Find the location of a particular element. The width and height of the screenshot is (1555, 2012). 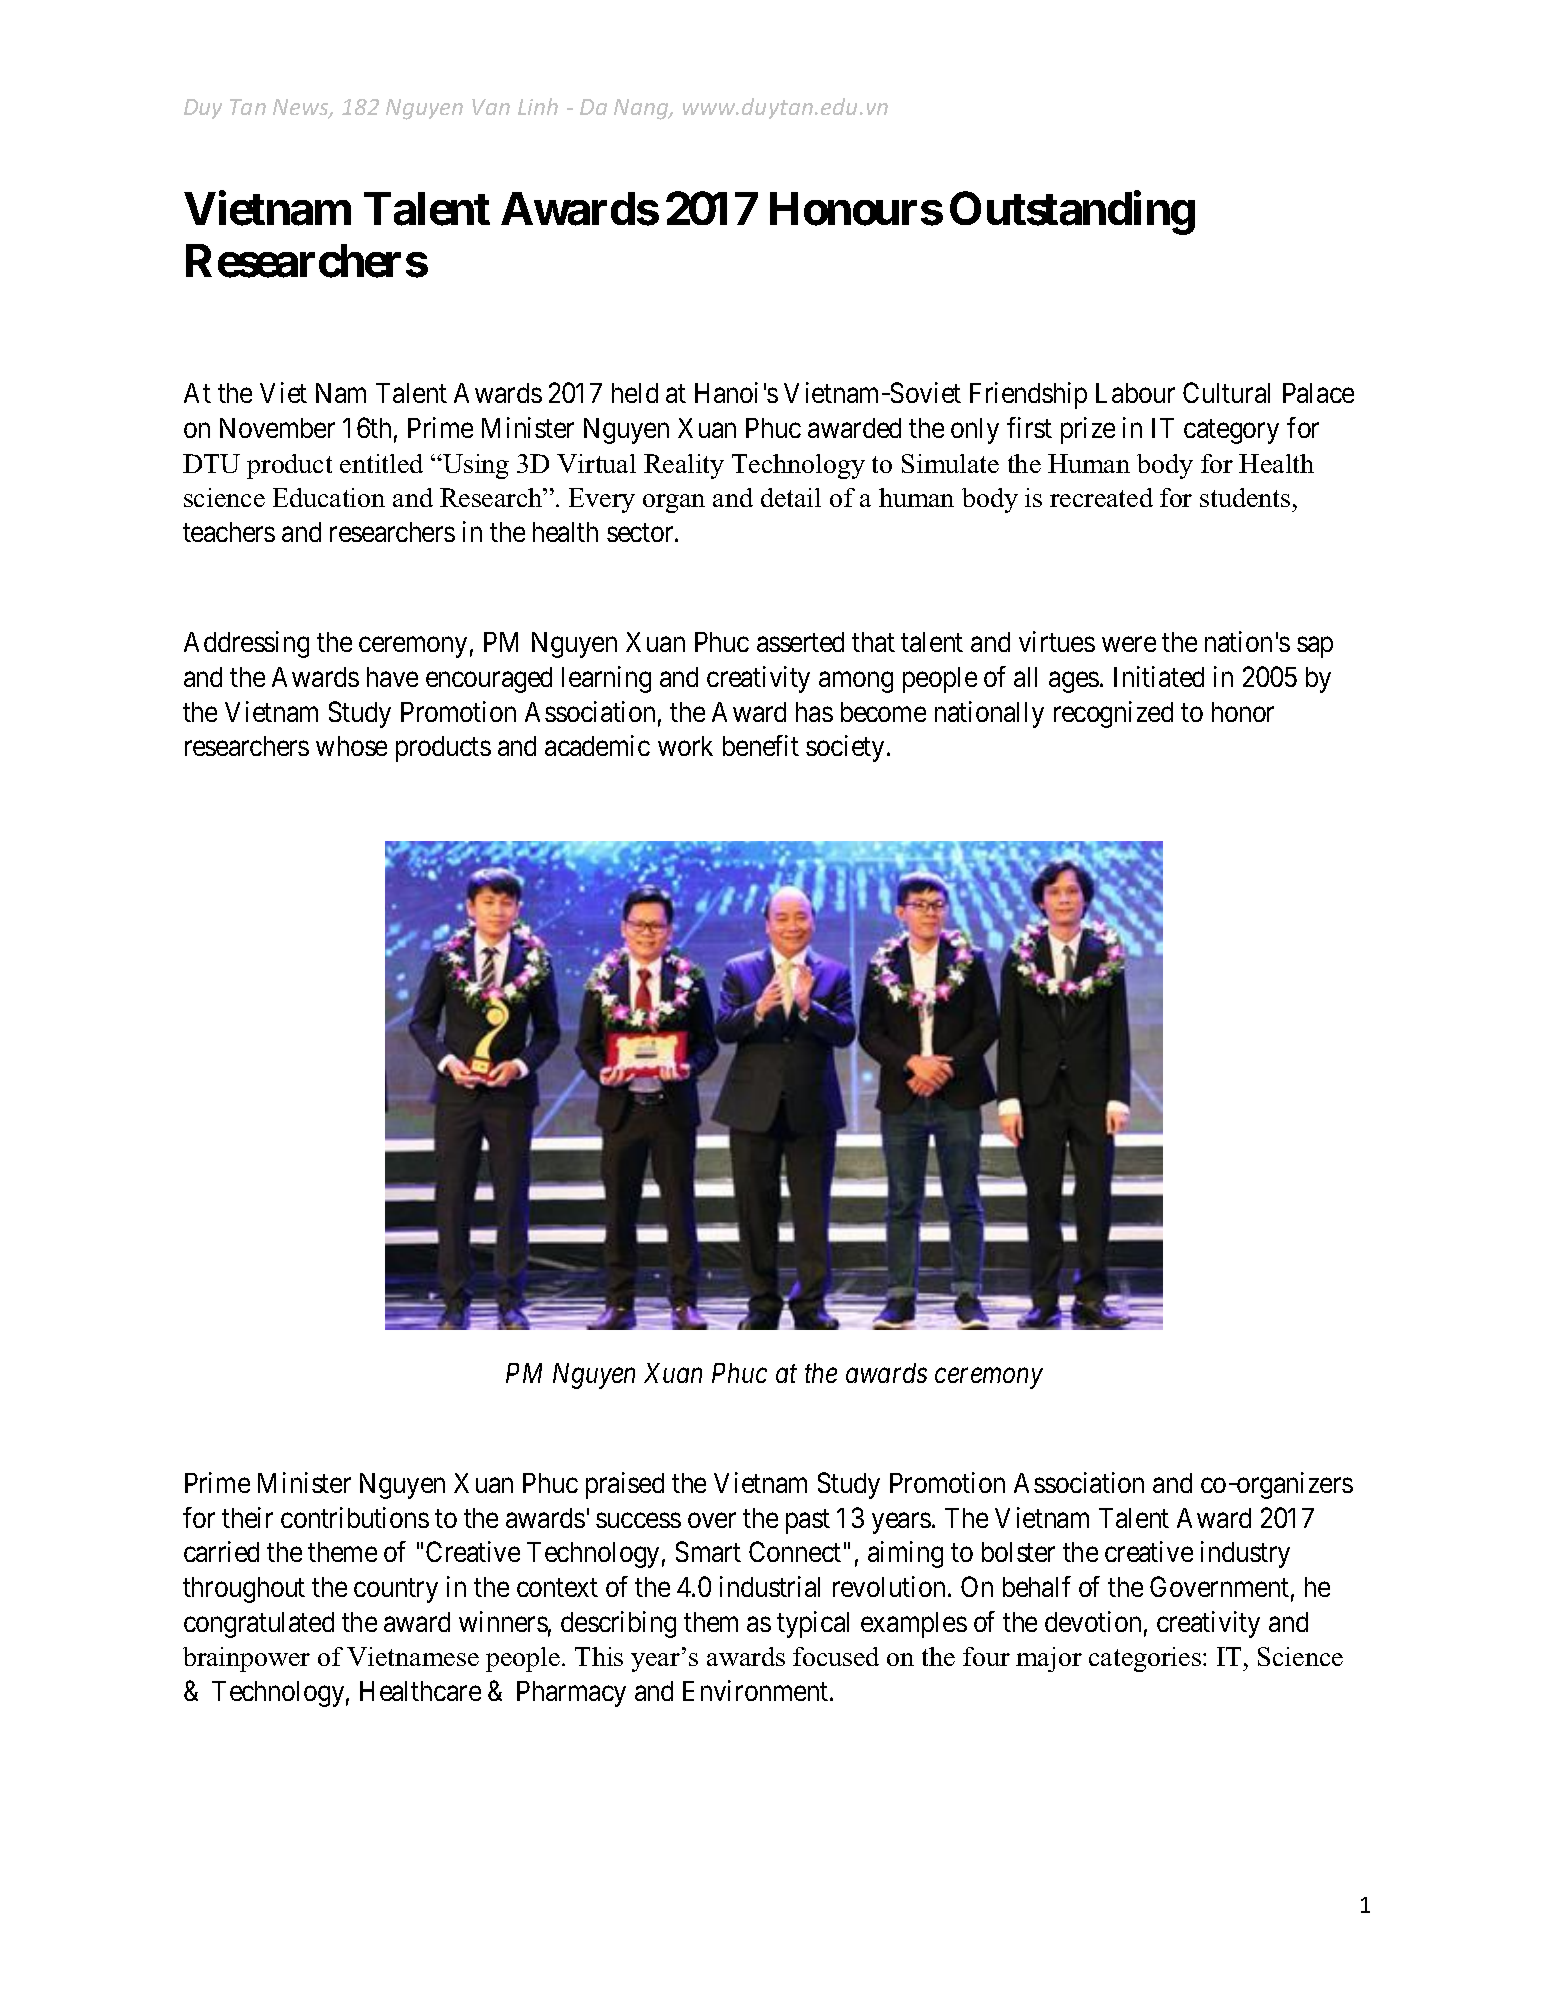

entitled is located at coordinates (381, 463).
